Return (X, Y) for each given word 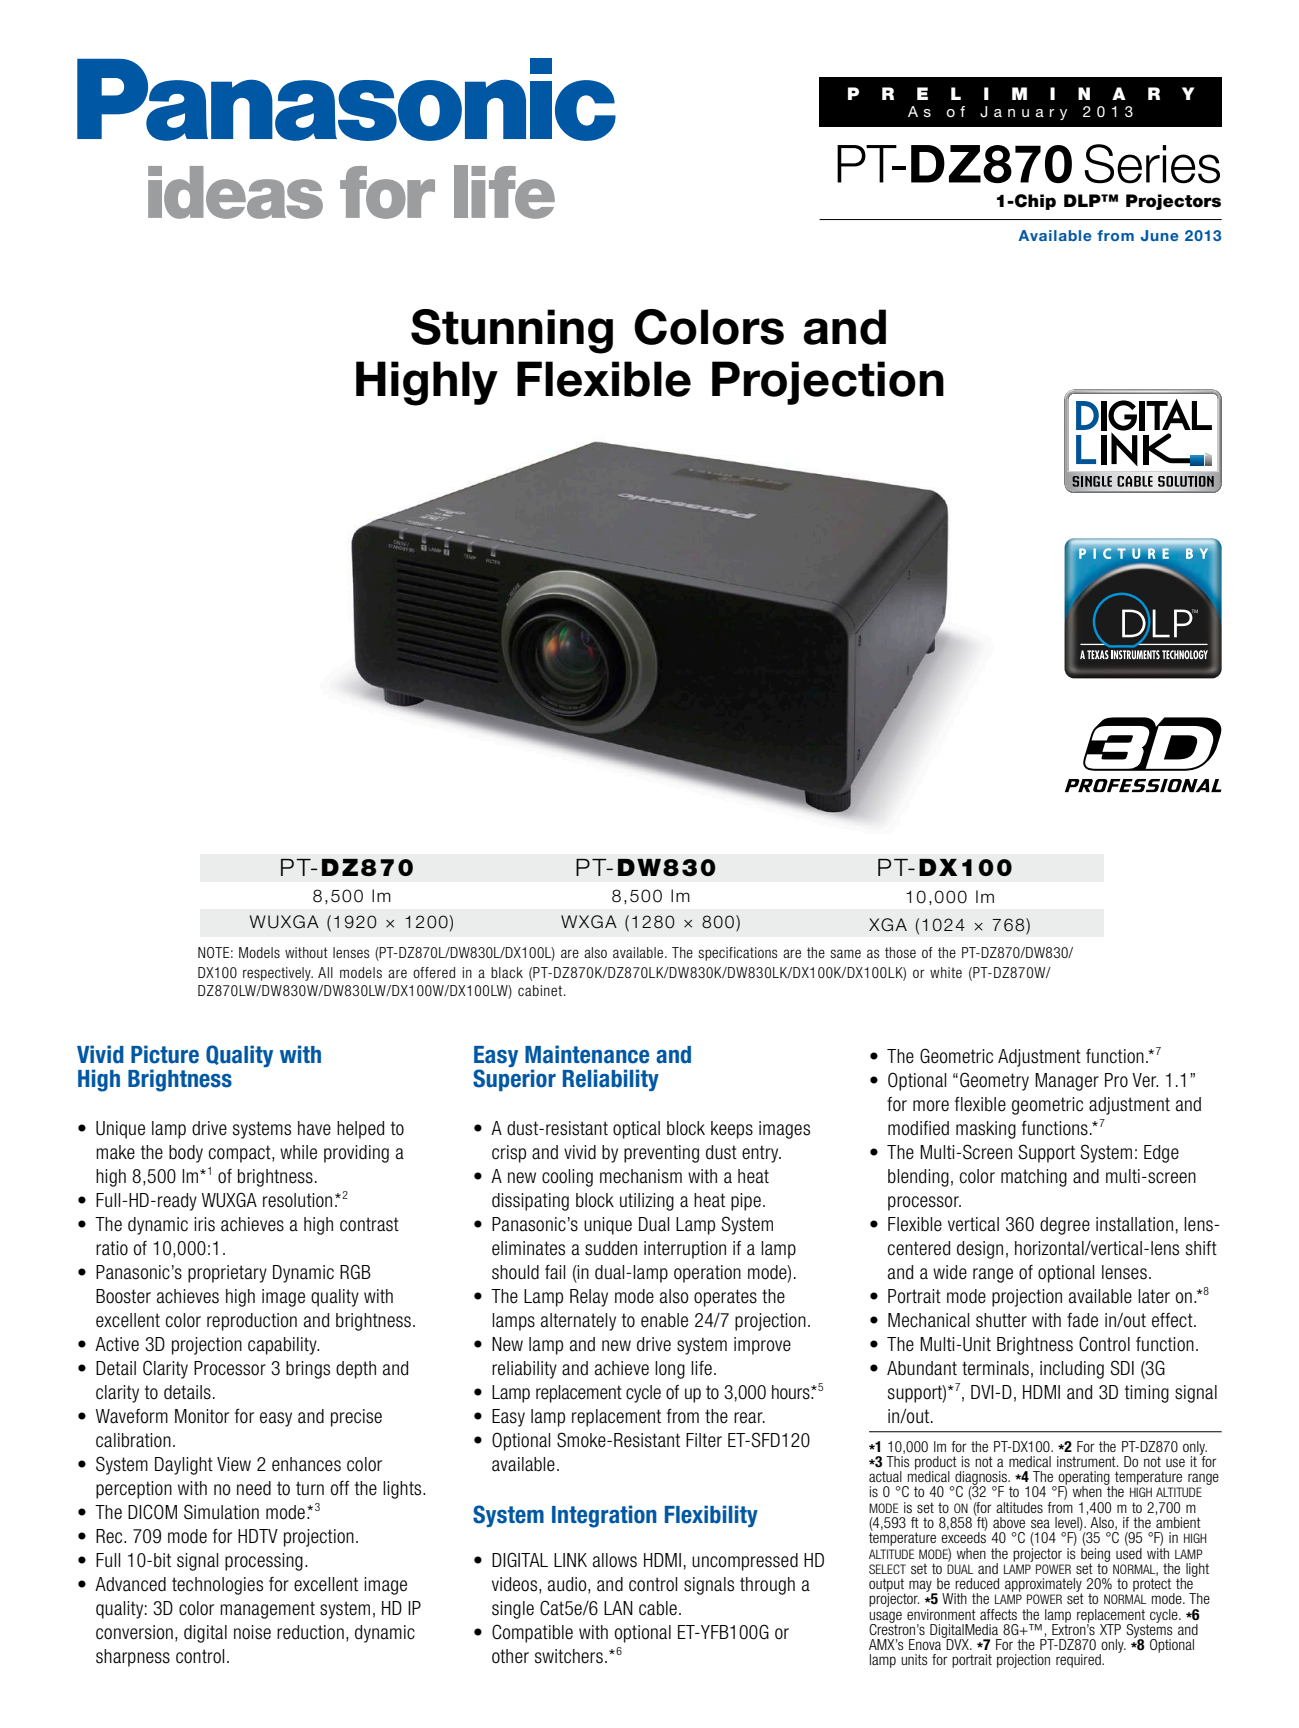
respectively (278, 974)
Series (1152, 164)
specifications (738, 954)
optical (636, 1130)
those (900, 952)
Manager (1067, 1082)
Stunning (512, 331)
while (298, 1152)
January (1023, 113)
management (267, 1610)
